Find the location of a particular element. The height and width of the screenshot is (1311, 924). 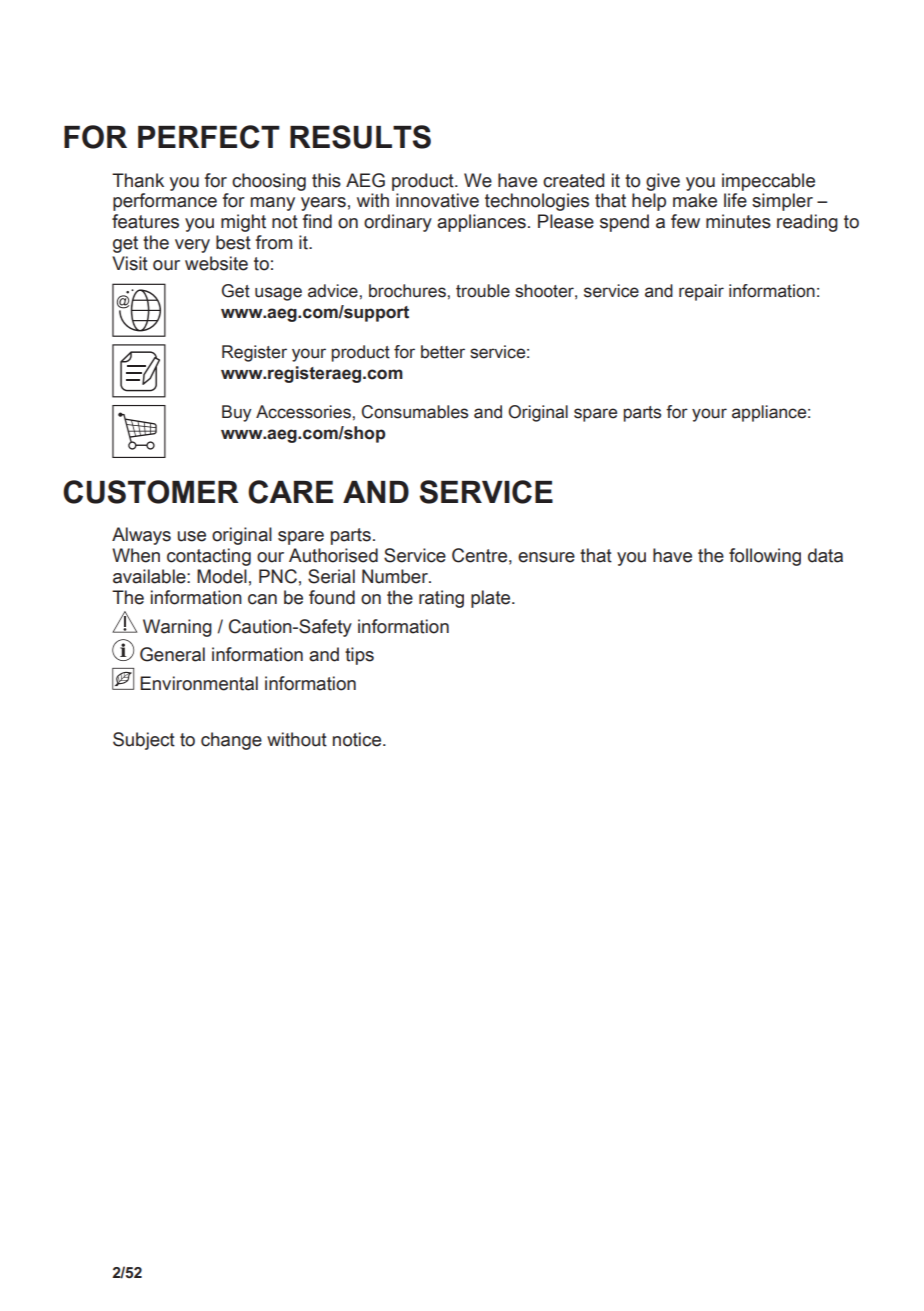

PERFECT is located at coordinates (209, 137).
